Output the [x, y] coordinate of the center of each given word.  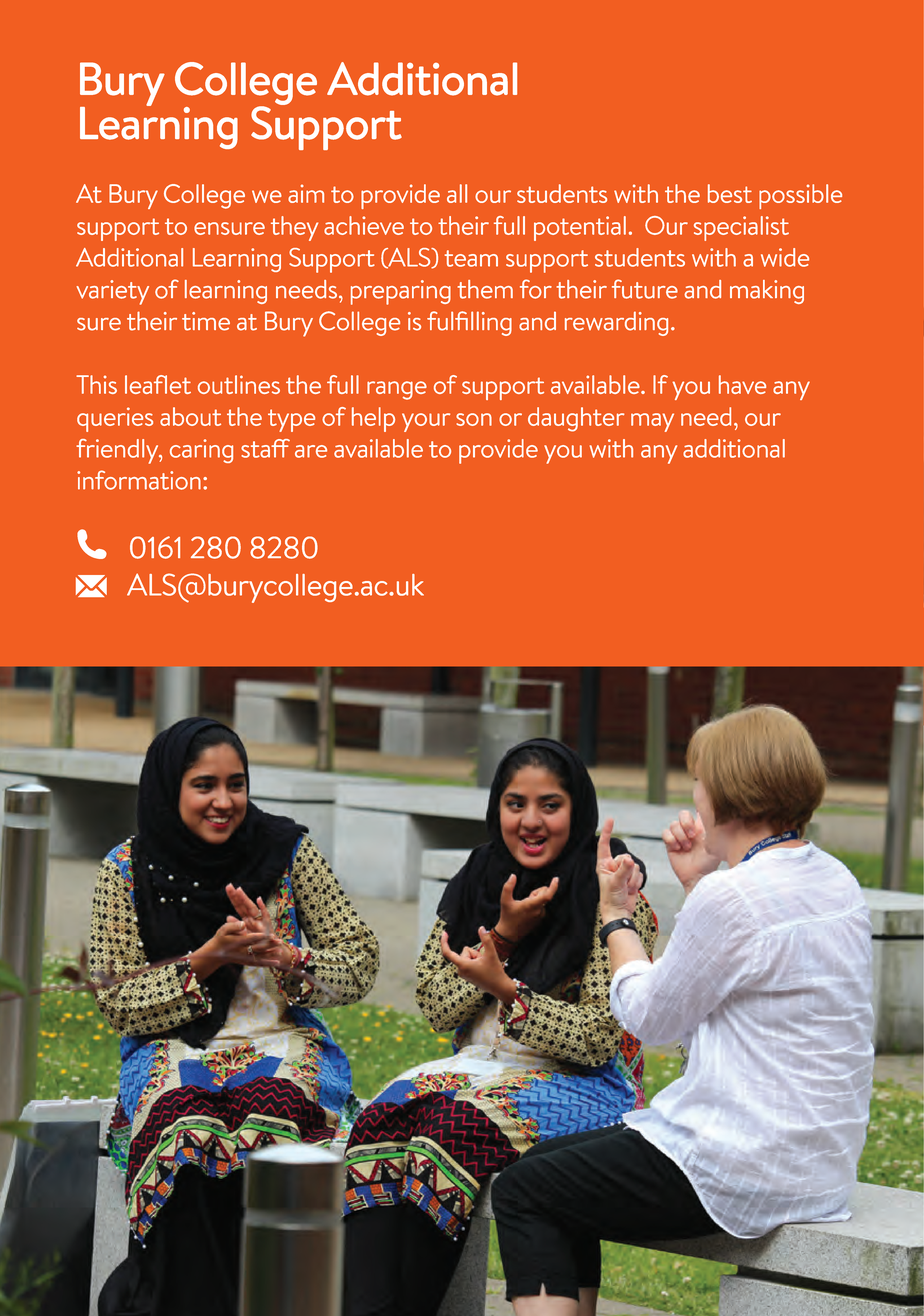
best [730, 193]
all [457, 193]
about [190, 416]
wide [785, 257]
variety [112, 292]
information [139, 480]
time [206, 321]
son [474, 419]
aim [306, 193]
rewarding [616, 323]
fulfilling [469, 323]
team [471, 258]
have [742, 384]
